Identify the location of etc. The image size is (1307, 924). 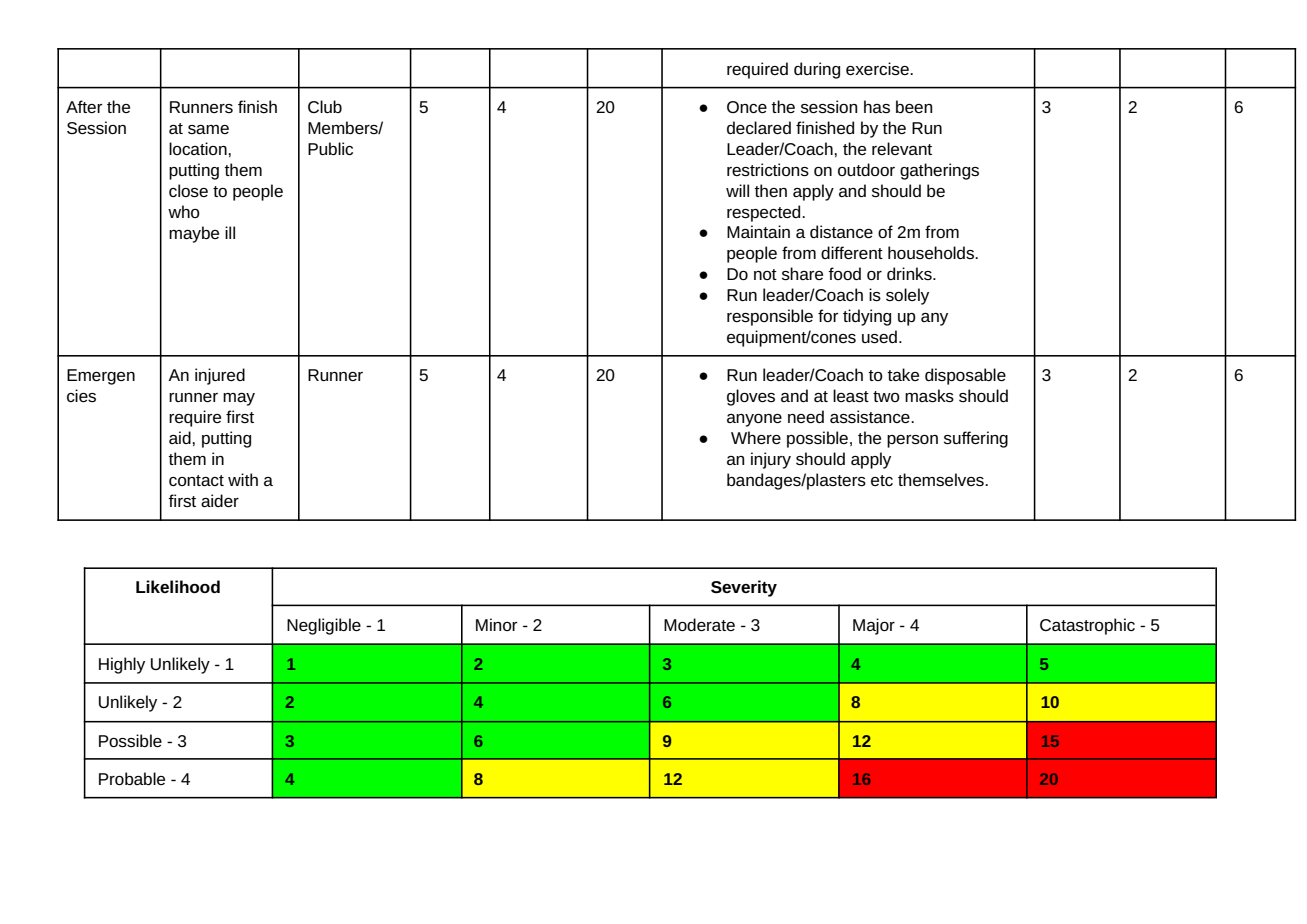
(882, 480).
